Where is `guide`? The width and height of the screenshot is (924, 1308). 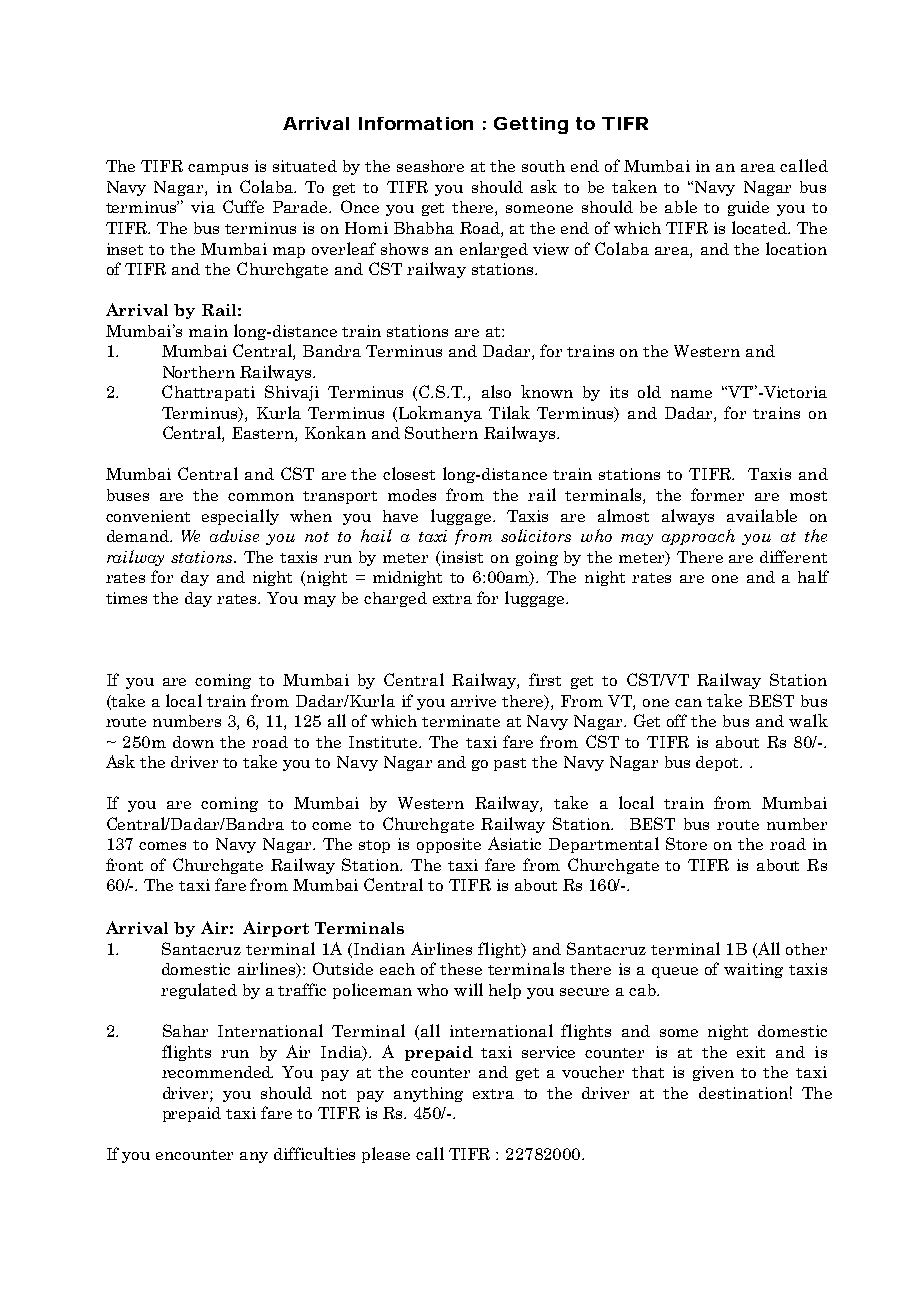 guide is located at coordinates (748, 208).
